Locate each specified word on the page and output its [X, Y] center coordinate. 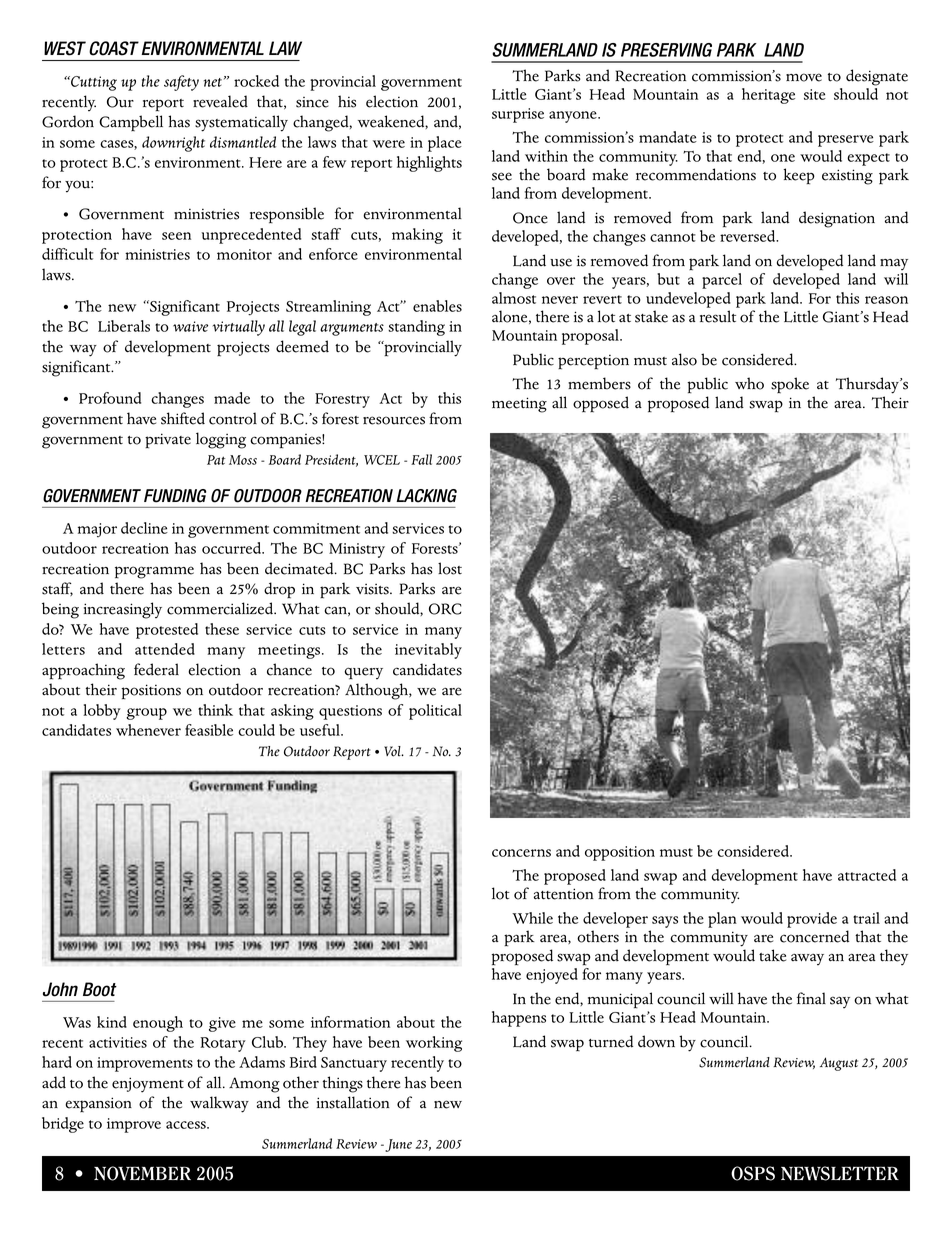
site [815, 94]
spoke [790, 385]
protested [167, 631]
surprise [518, 115]
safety [181, 83]
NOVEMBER [142, 1173]
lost [450, 568]
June [397, 1145]
